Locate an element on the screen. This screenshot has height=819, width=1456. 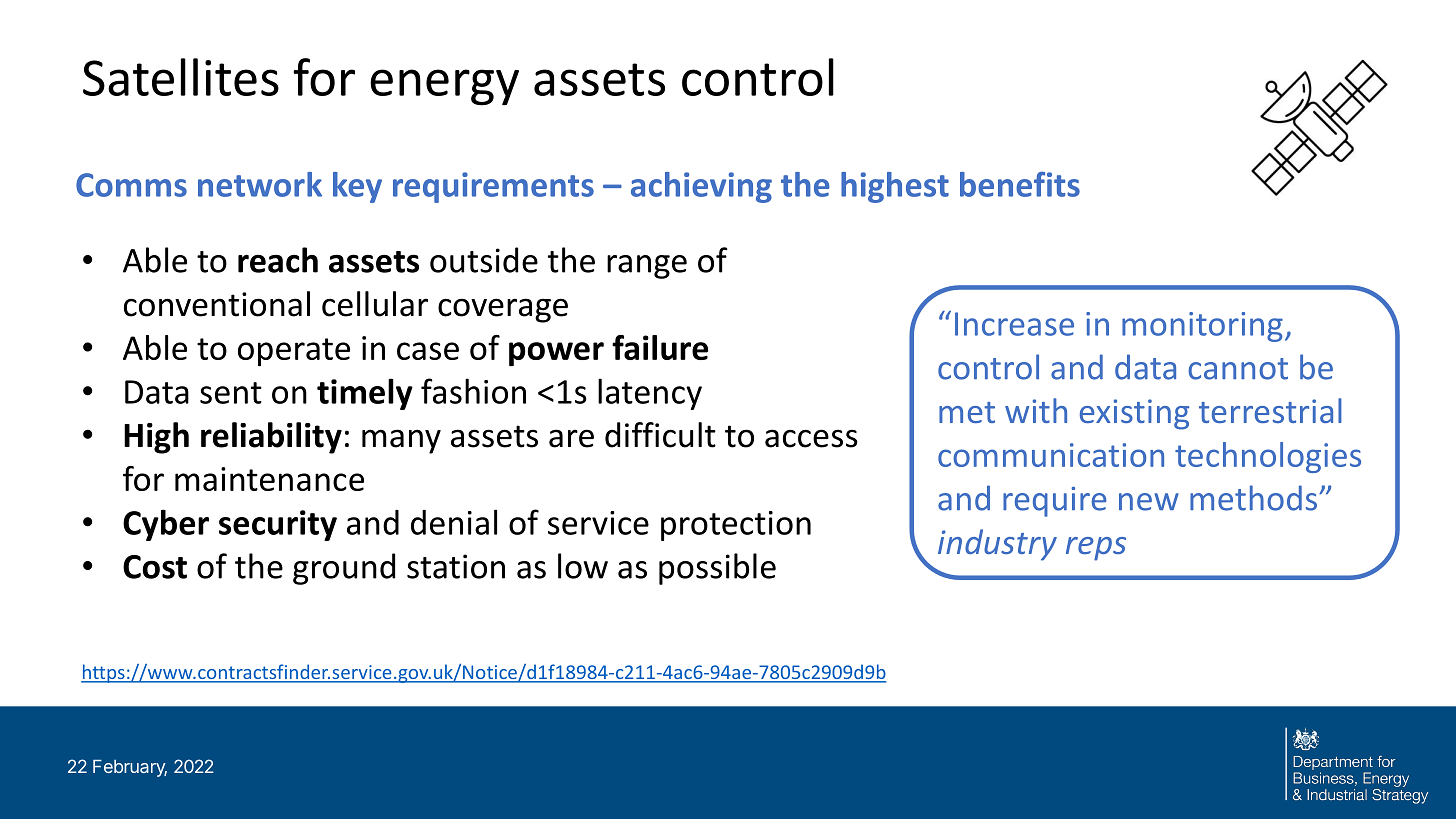
monitoring is located at coordinates (1202, 327).
